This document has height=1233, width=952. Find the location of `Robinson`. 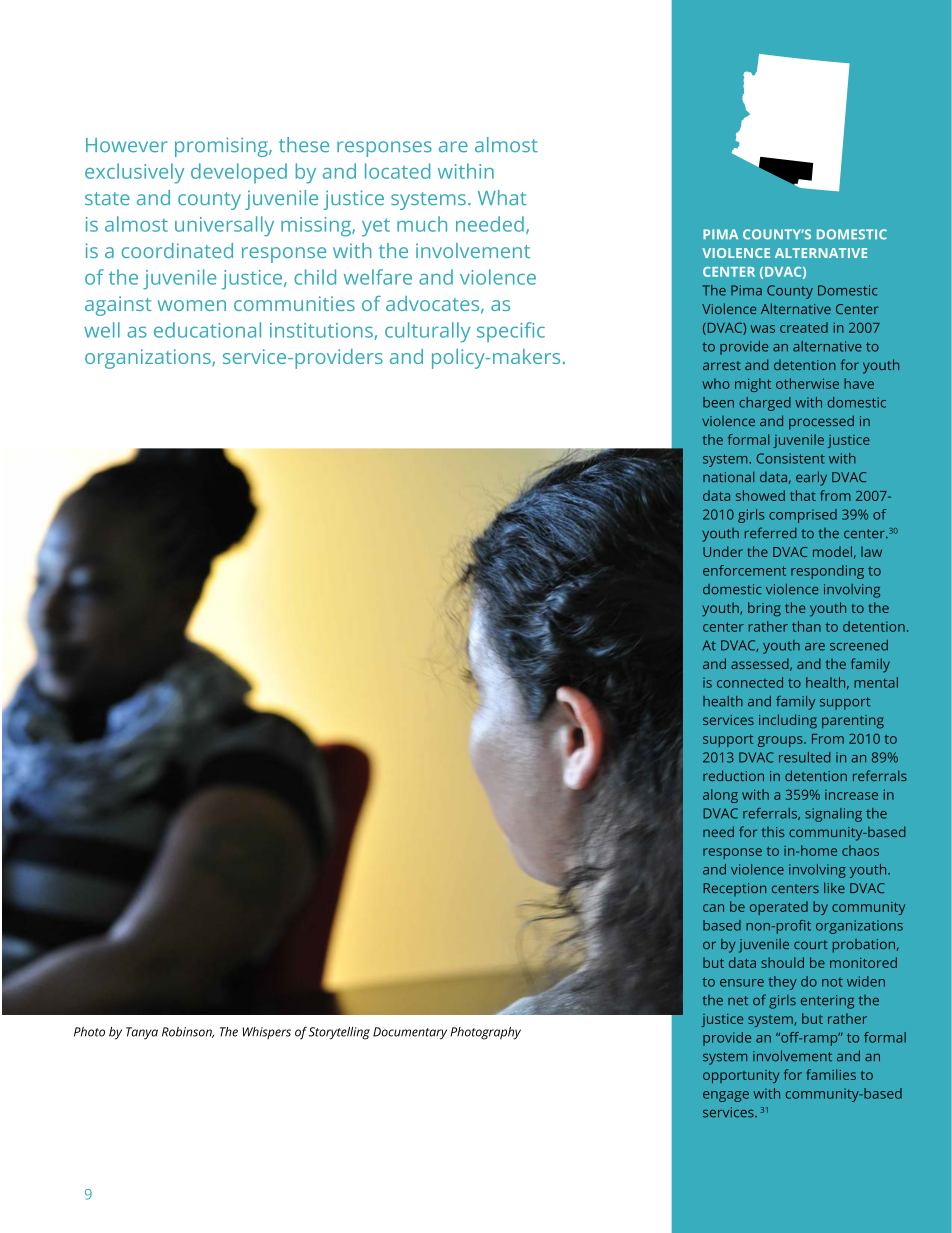

Robinson is located at coordinates (188, 1032).
